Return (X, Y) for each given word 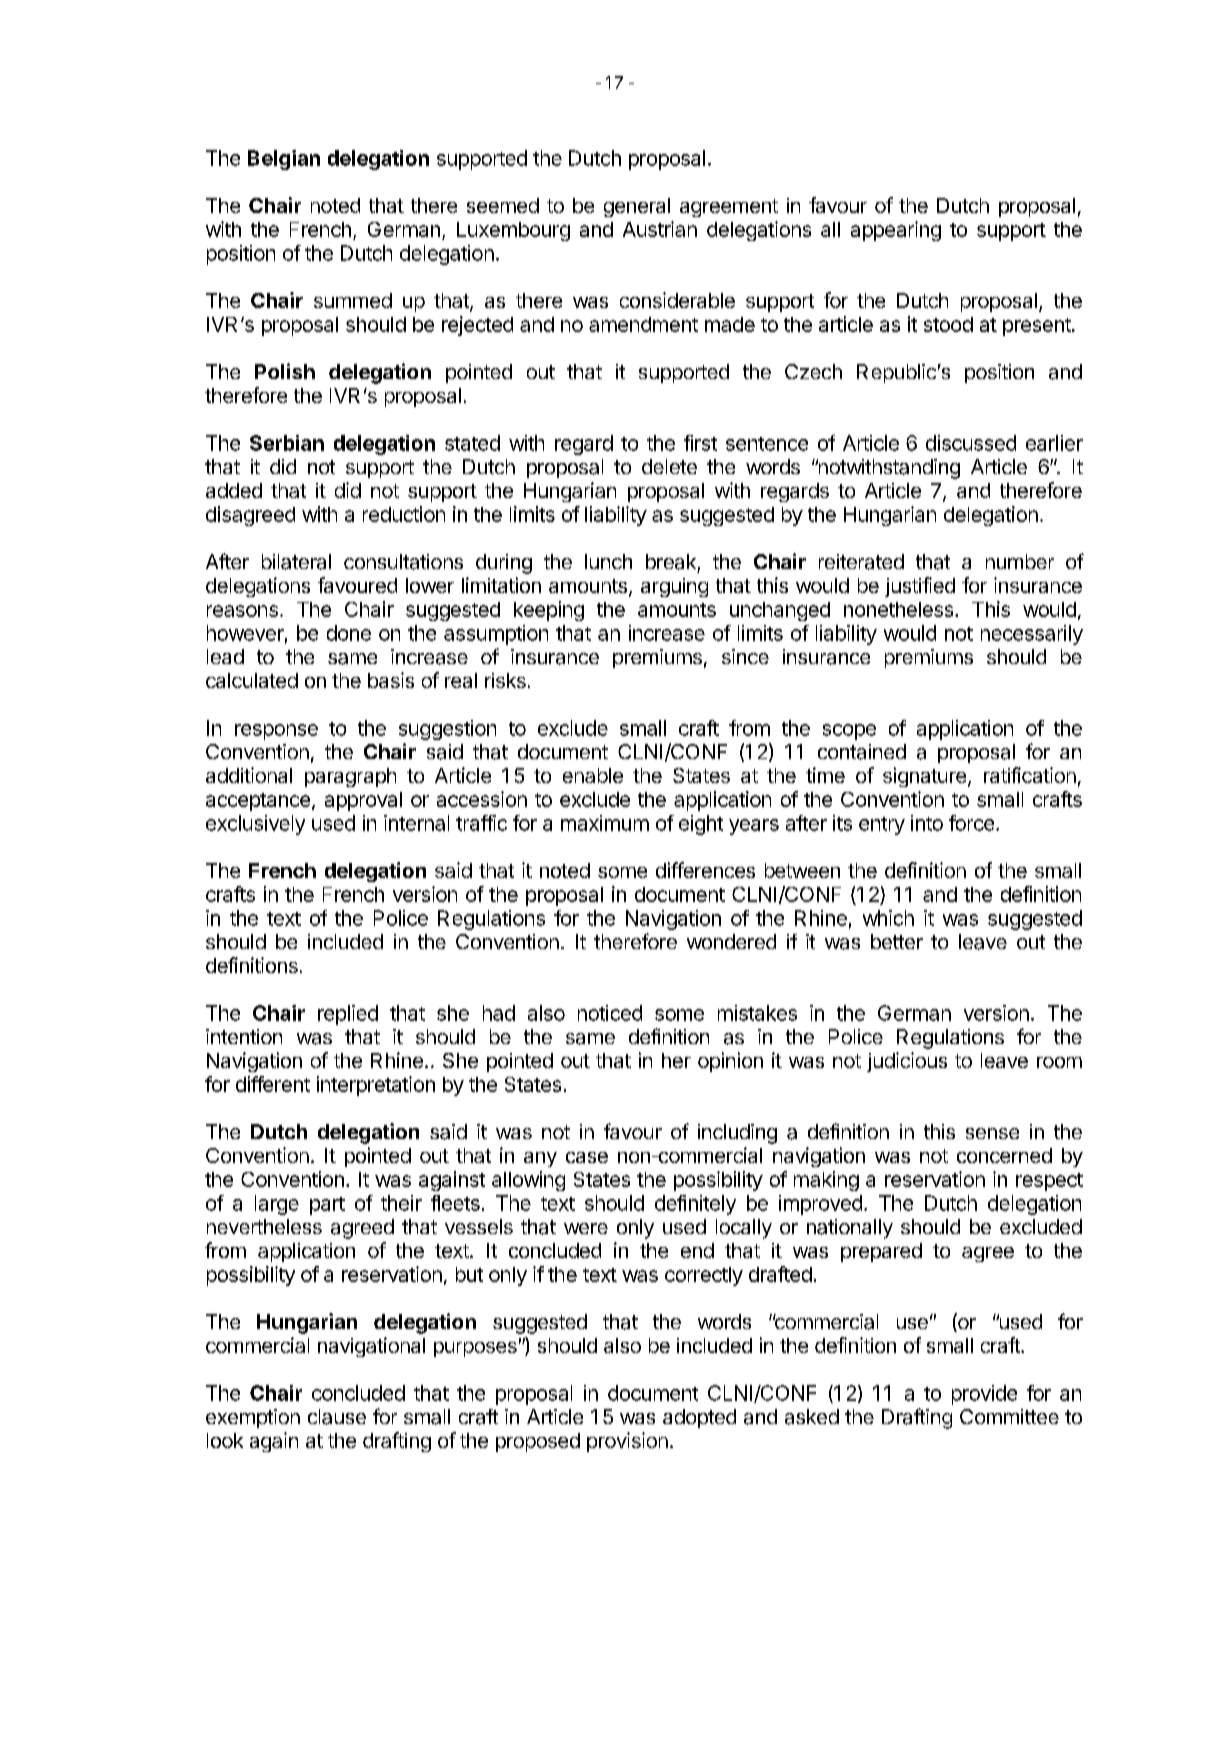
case (587, 1157)
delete (669, 466)
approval (363, 801)
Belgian (284, 160)
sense (992, 1133)
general (637, 207)
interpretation (376, 1086)
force (971, 823)
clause (337, 1417)
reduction (404, 514)
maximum (605, 823)
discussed (971, 443)
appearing (896, 231)
